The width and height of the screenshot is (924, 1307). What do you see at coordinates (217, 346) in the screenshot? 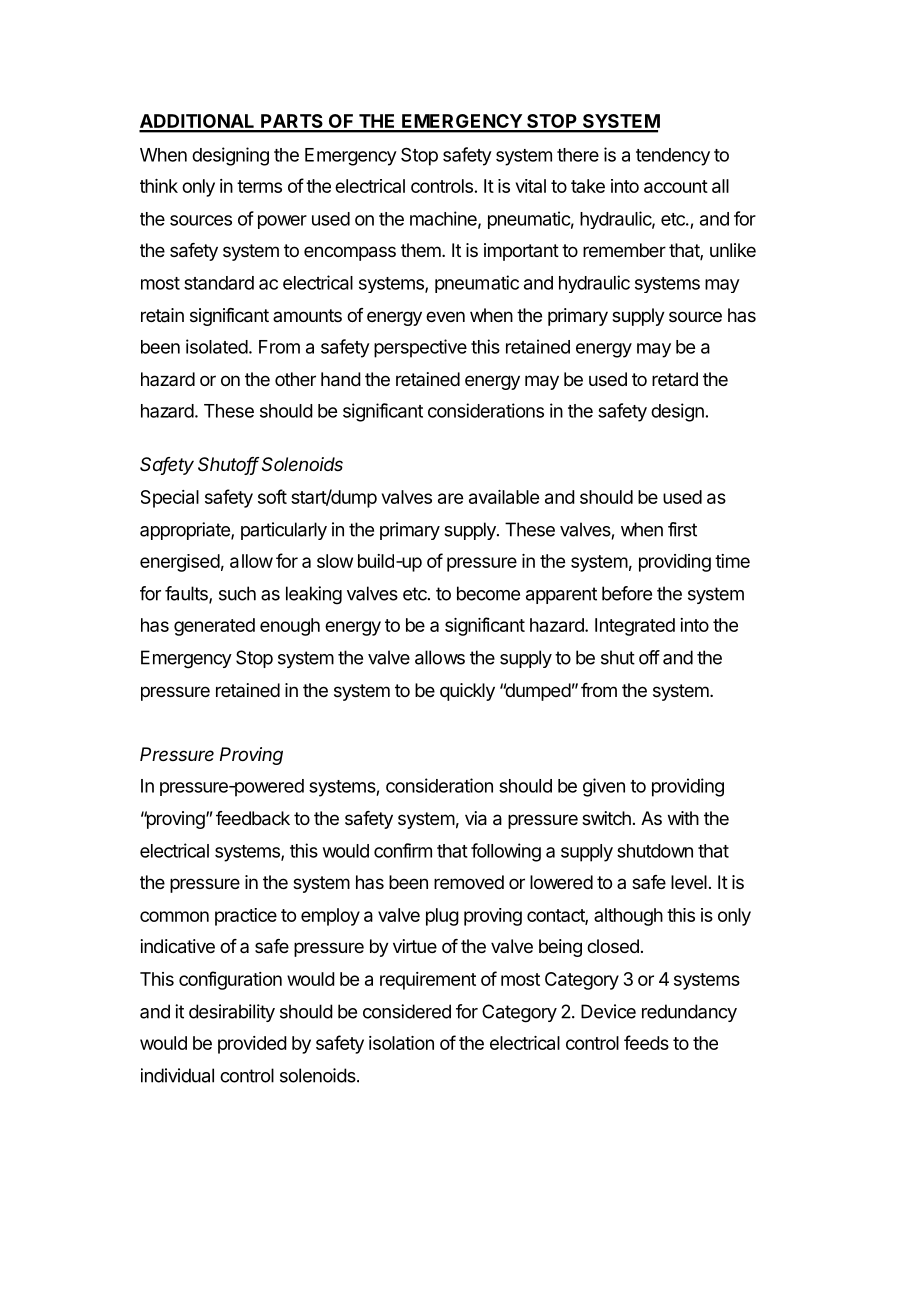
I see `isolated` at bounding box center [217, 346].
